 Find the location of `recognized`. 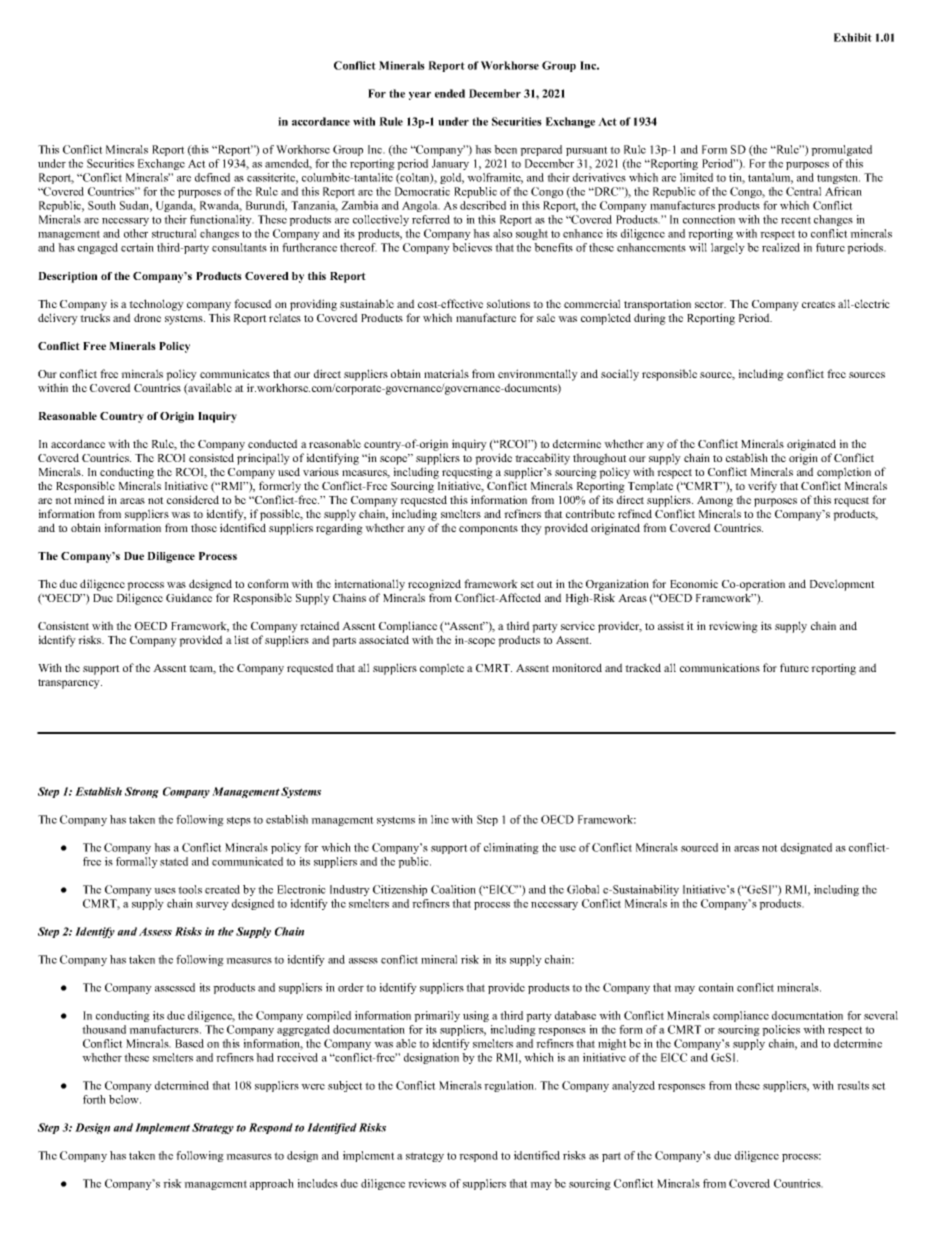

recognized is located at coordinates (434, 585).
